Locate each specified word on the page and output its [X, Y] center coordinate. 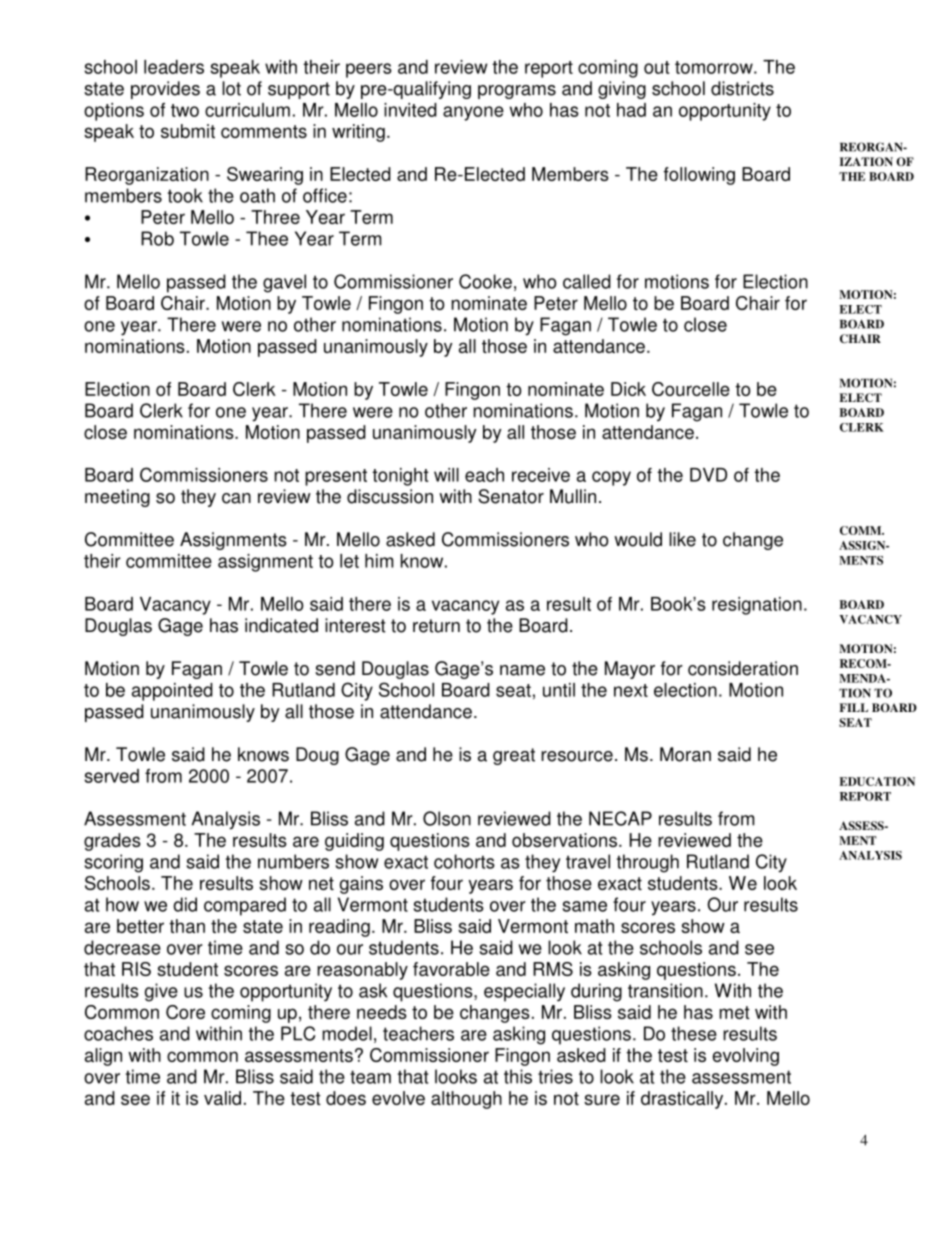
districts [742, 88]
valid [222, 1098]
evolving [746, 1057]
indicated [281, 625]
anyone [473, 113]
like [682, 539]
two [185, 110]
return [436, 626]
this [518, 1076]
